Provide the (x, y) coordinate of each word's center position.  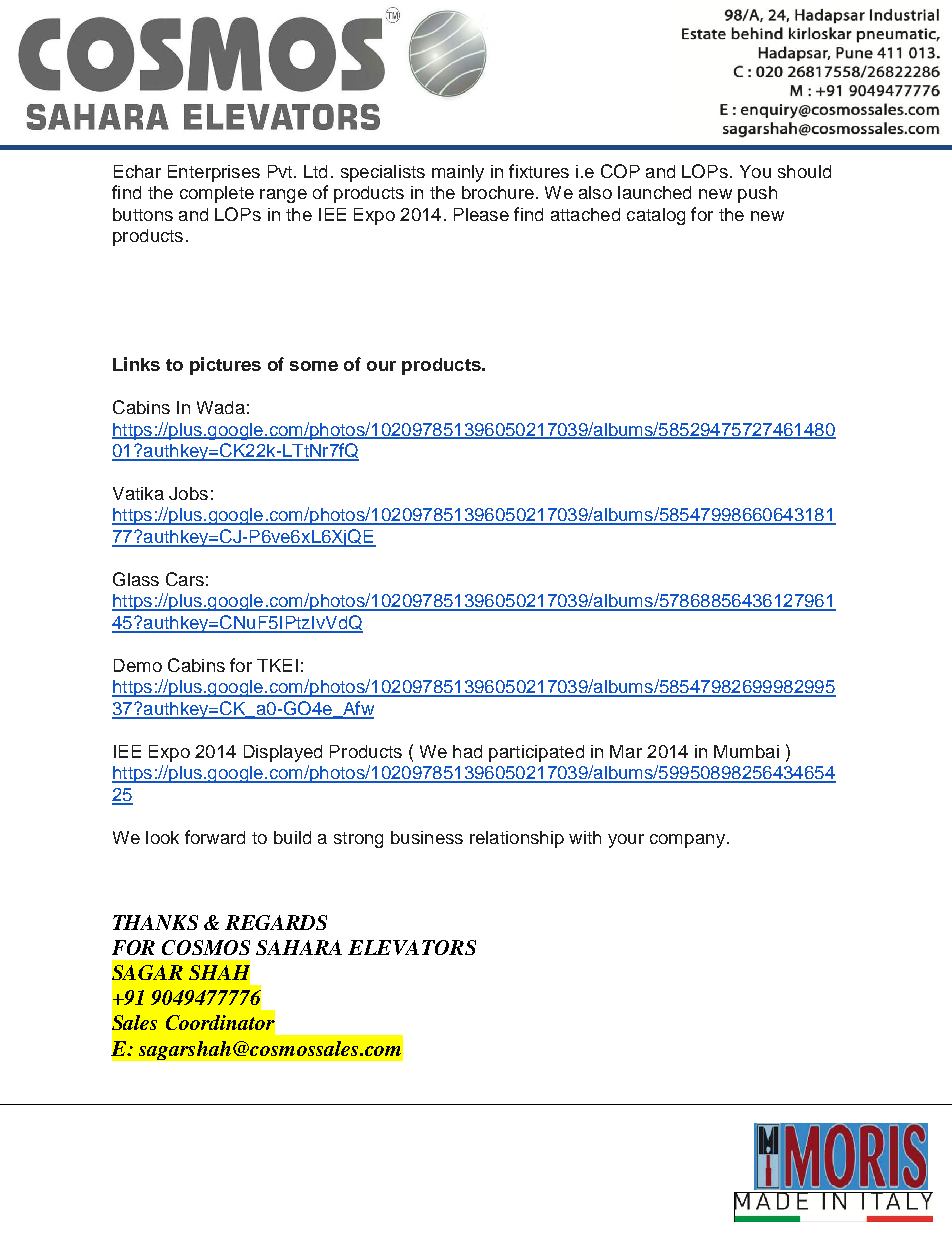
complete (217, 194)
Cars (185, 579)
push (757, 194)
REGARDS (276, 922)
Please (481, 214)
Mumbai (746, 751)
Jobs (188, 493)
